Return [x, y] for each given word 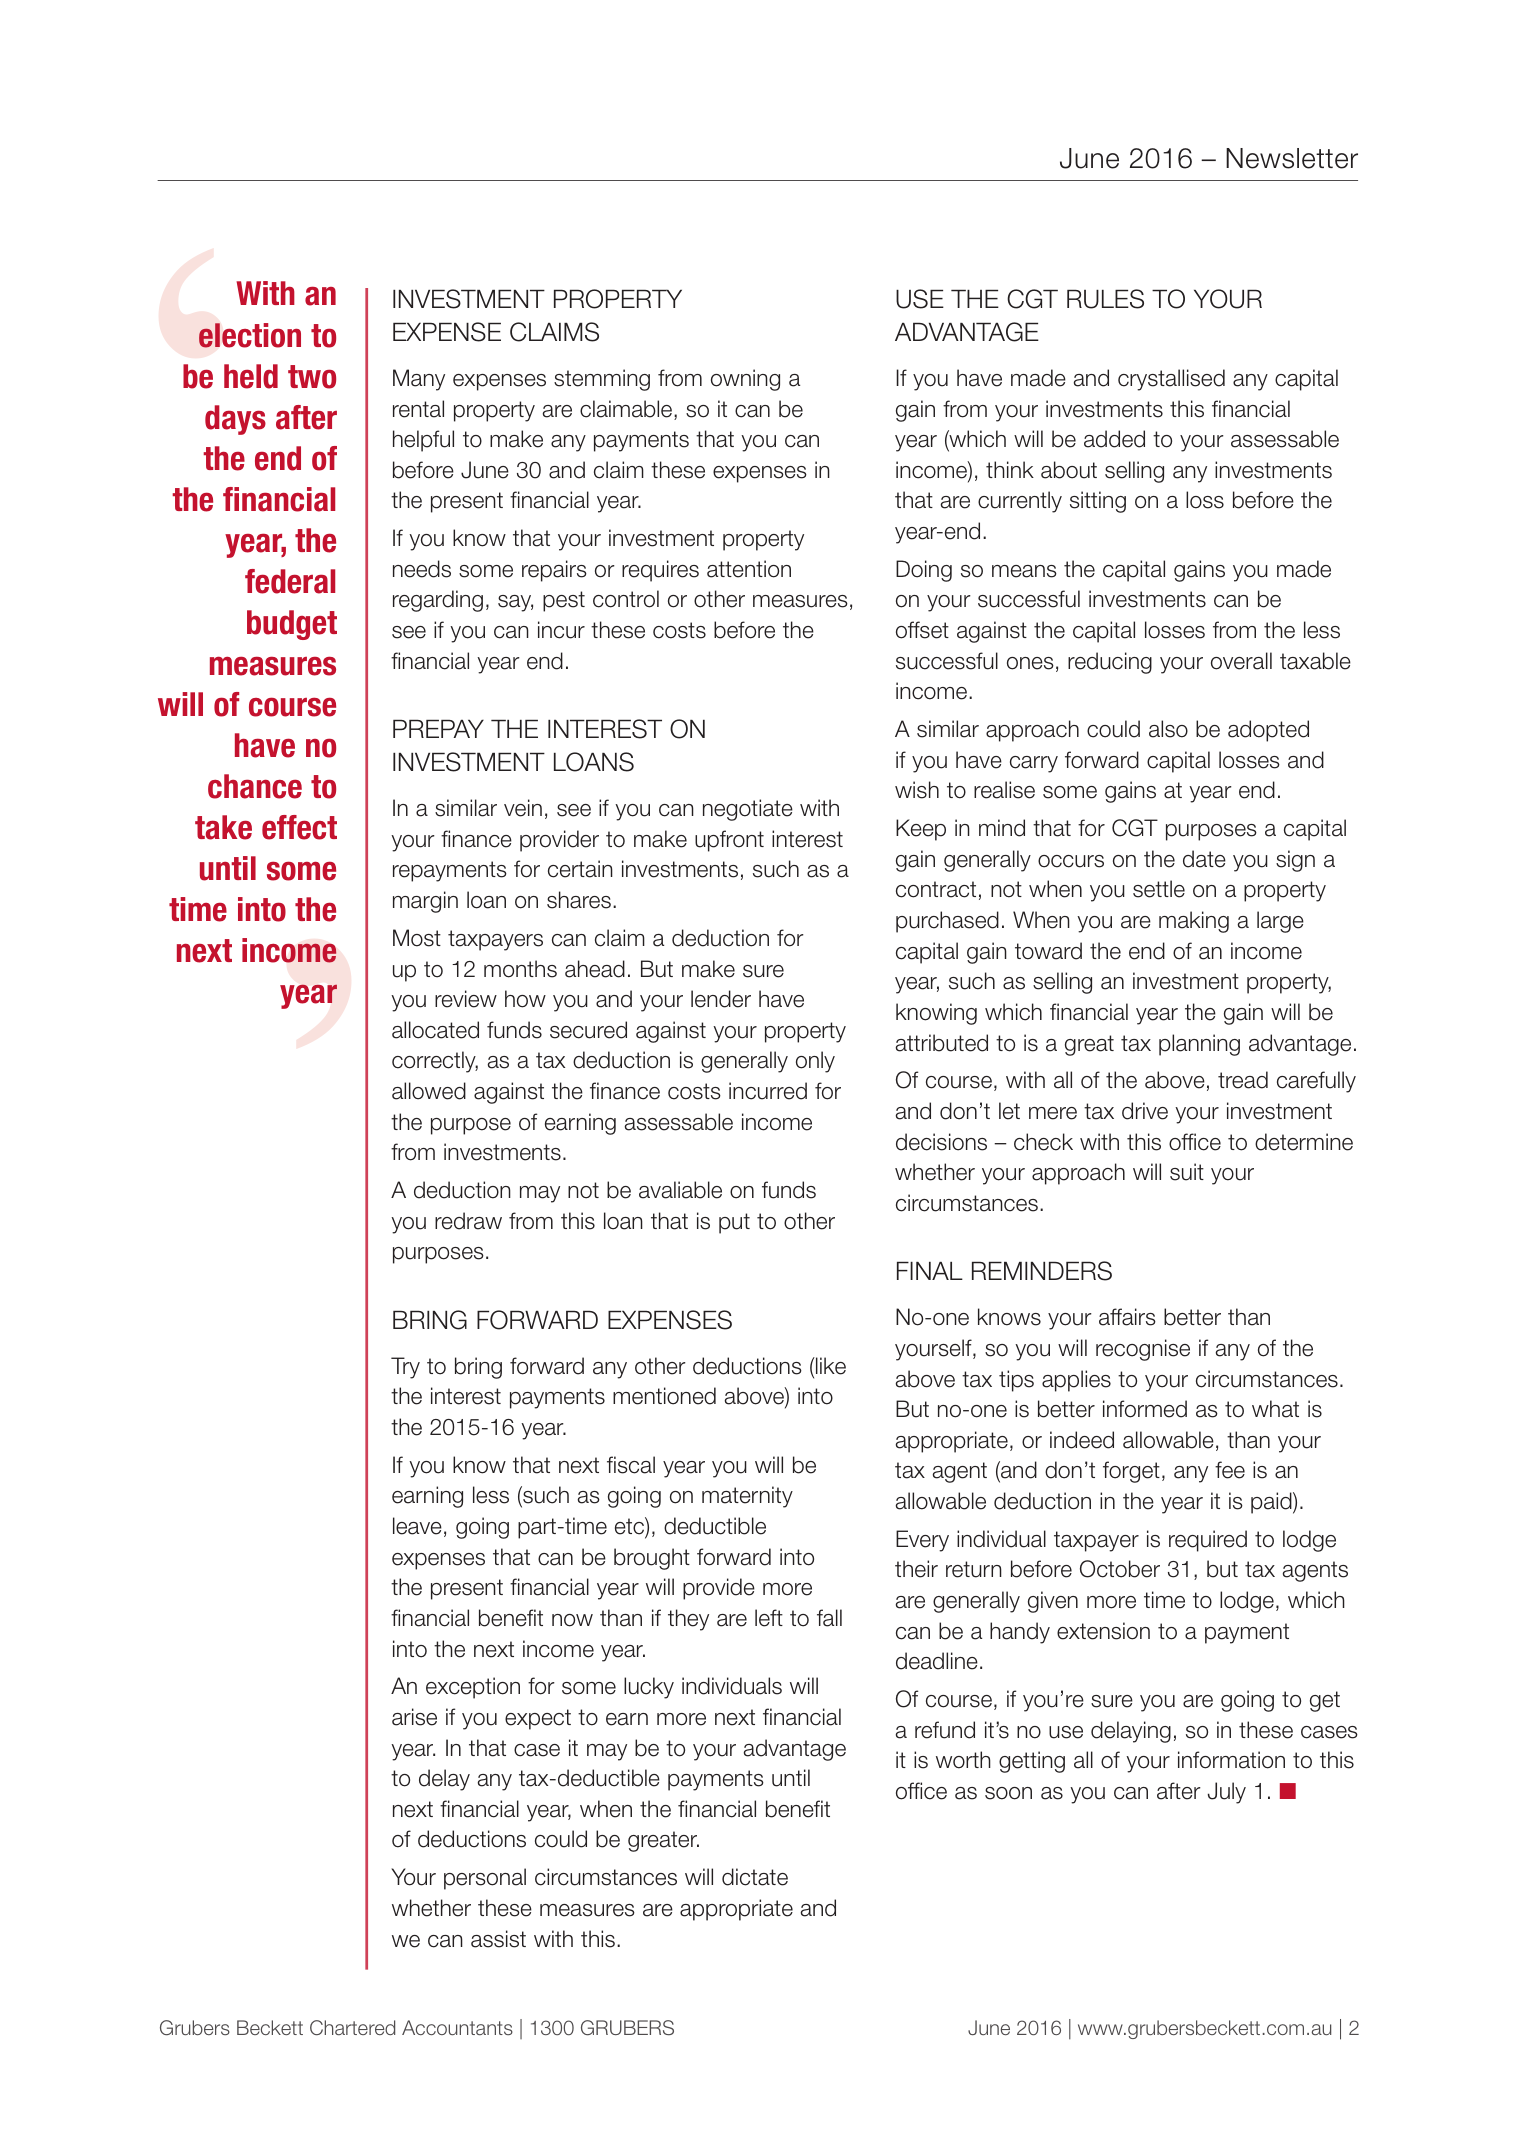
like [830, 1366]
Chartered [352, 2027]
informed [1145, 1409]
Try [405, 1368]
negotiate [748, 810]
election [250, 335]
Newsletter [1292, 158]
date [1204, 859]
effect [299, 827]
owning [745, 380]
